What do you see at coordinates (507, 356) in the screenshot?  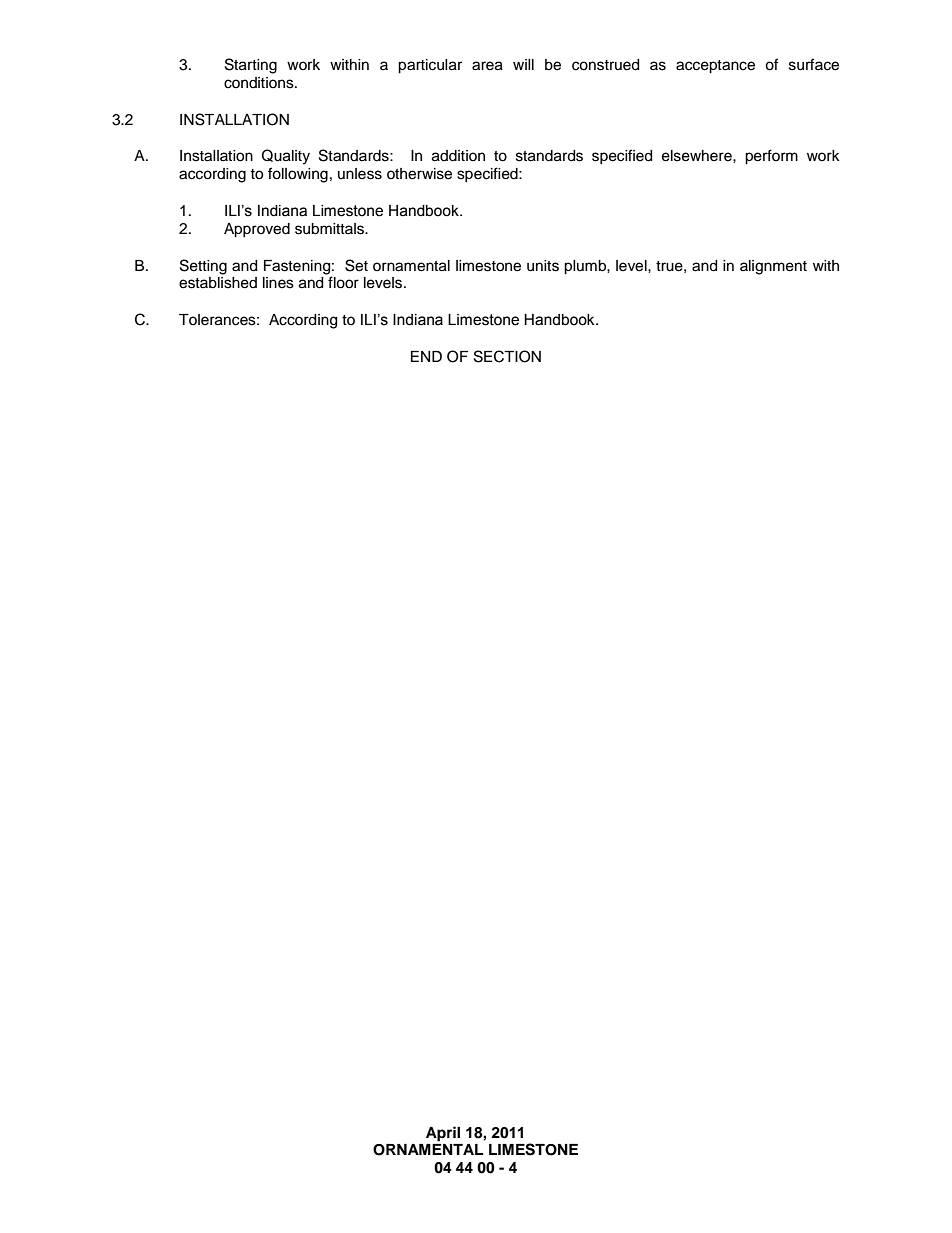 I see `SECTION` at bounding box center [507, 356].
